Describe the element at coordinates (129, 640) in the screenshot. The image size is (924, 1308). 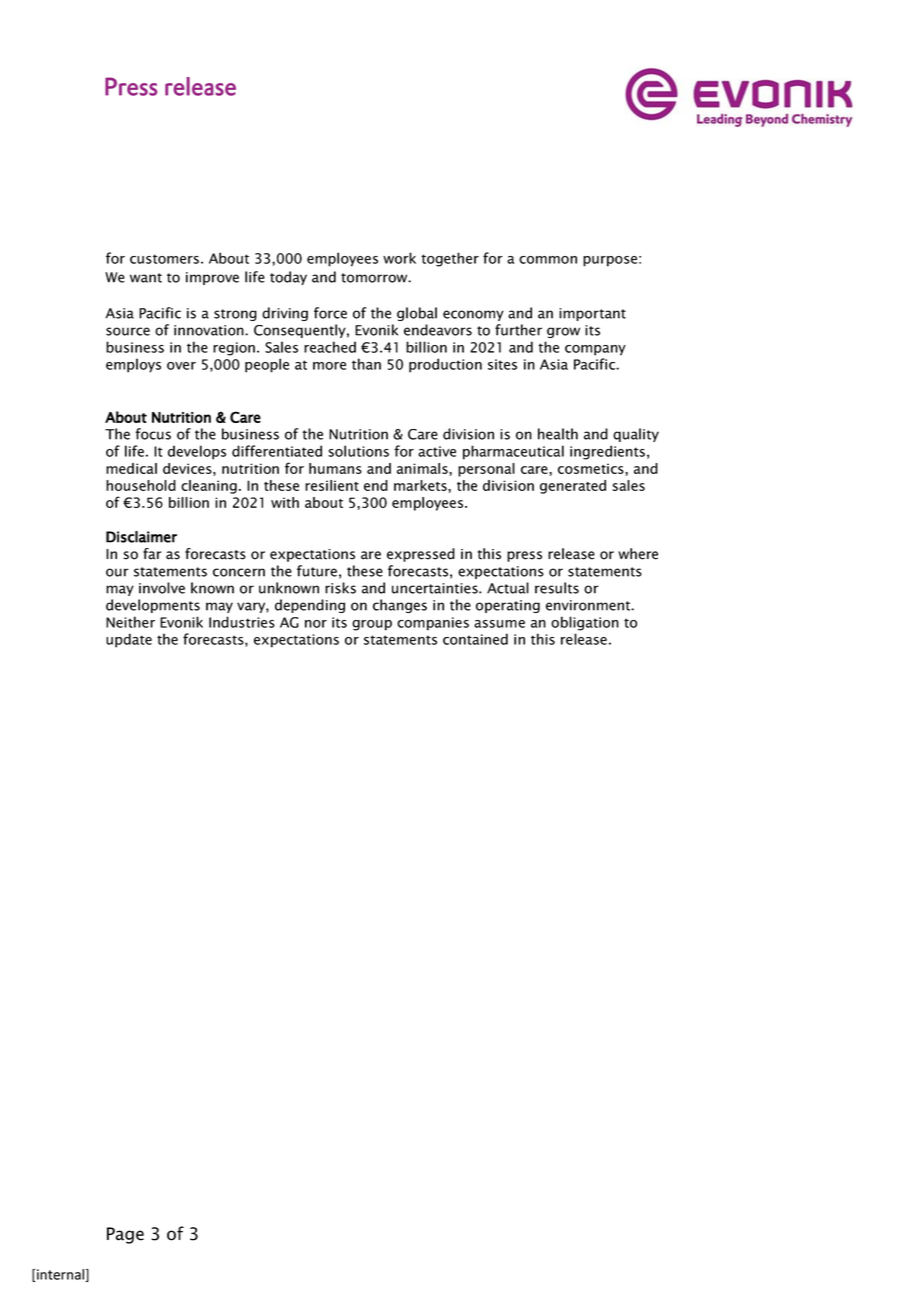
I see `update` at that location.
